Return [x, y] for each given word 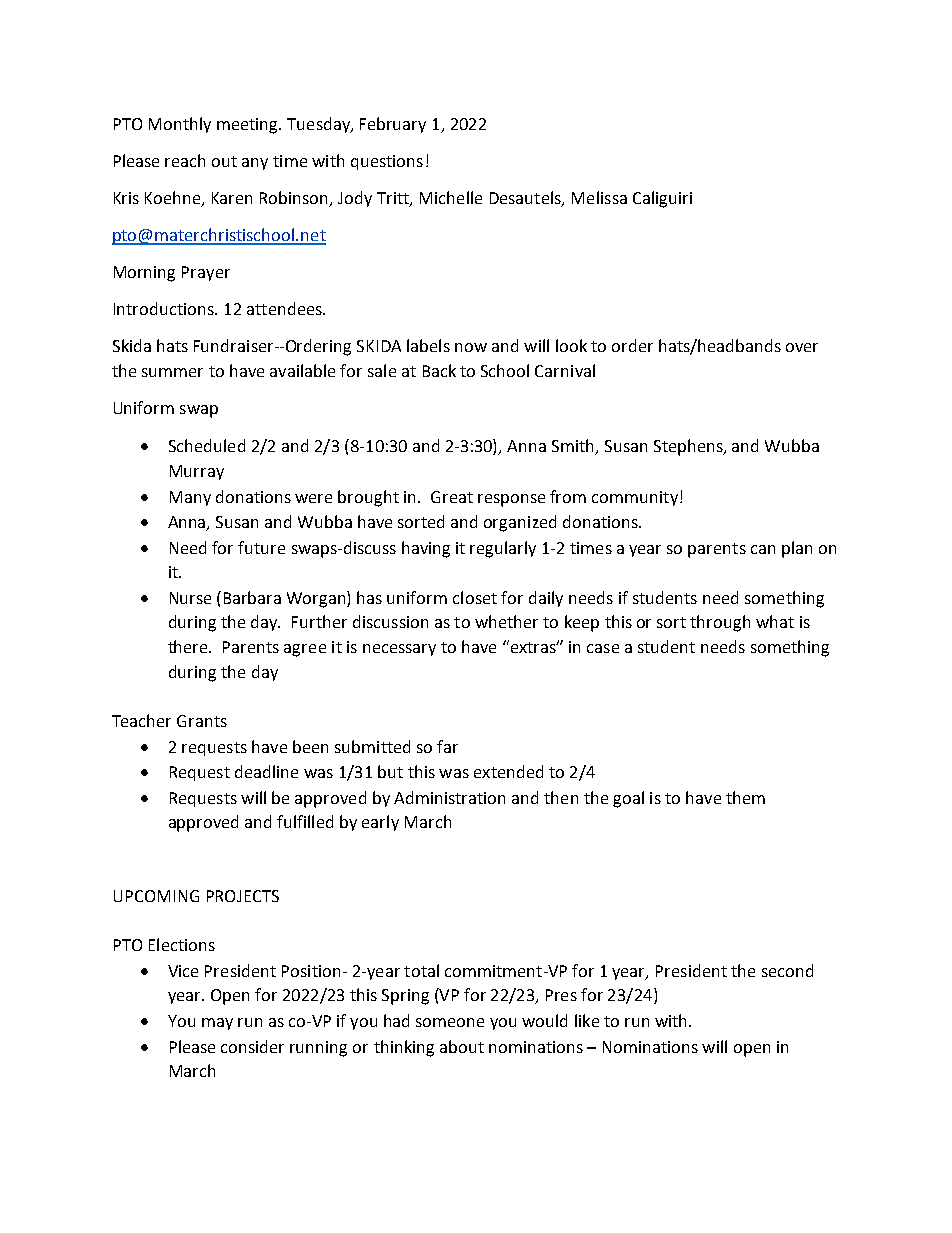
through [720, 623]
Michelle [451, 197]
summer [172, 372]
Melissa [599, 197]
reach [185, 160]
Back [439, 370]
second [787, 970]
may [217, 1024]
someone [450, 1022]
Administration [449, 797]
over [802, 347]
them [745, 797]
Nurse [190, 598]
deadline [266, 771]
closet [475, 597]
